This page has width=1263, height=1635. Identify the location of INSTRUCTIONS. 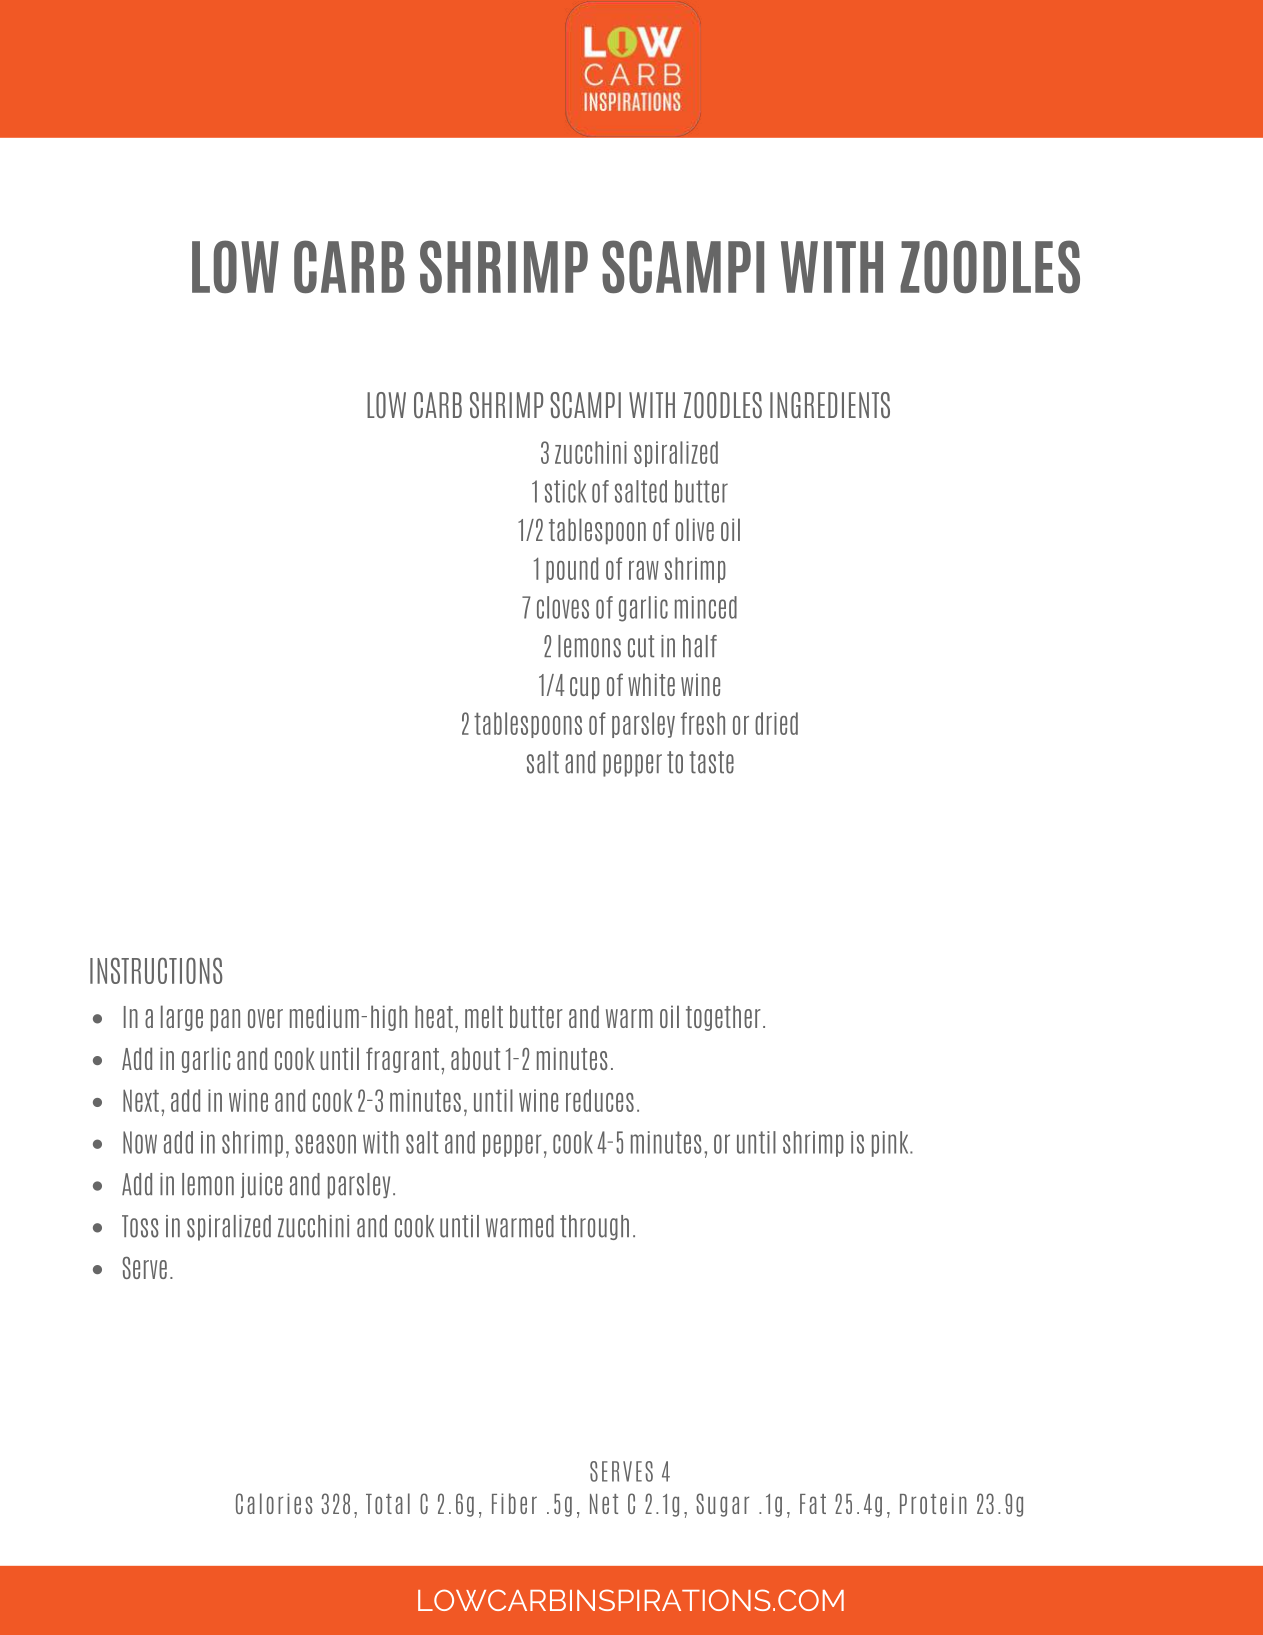
(156, 970).
